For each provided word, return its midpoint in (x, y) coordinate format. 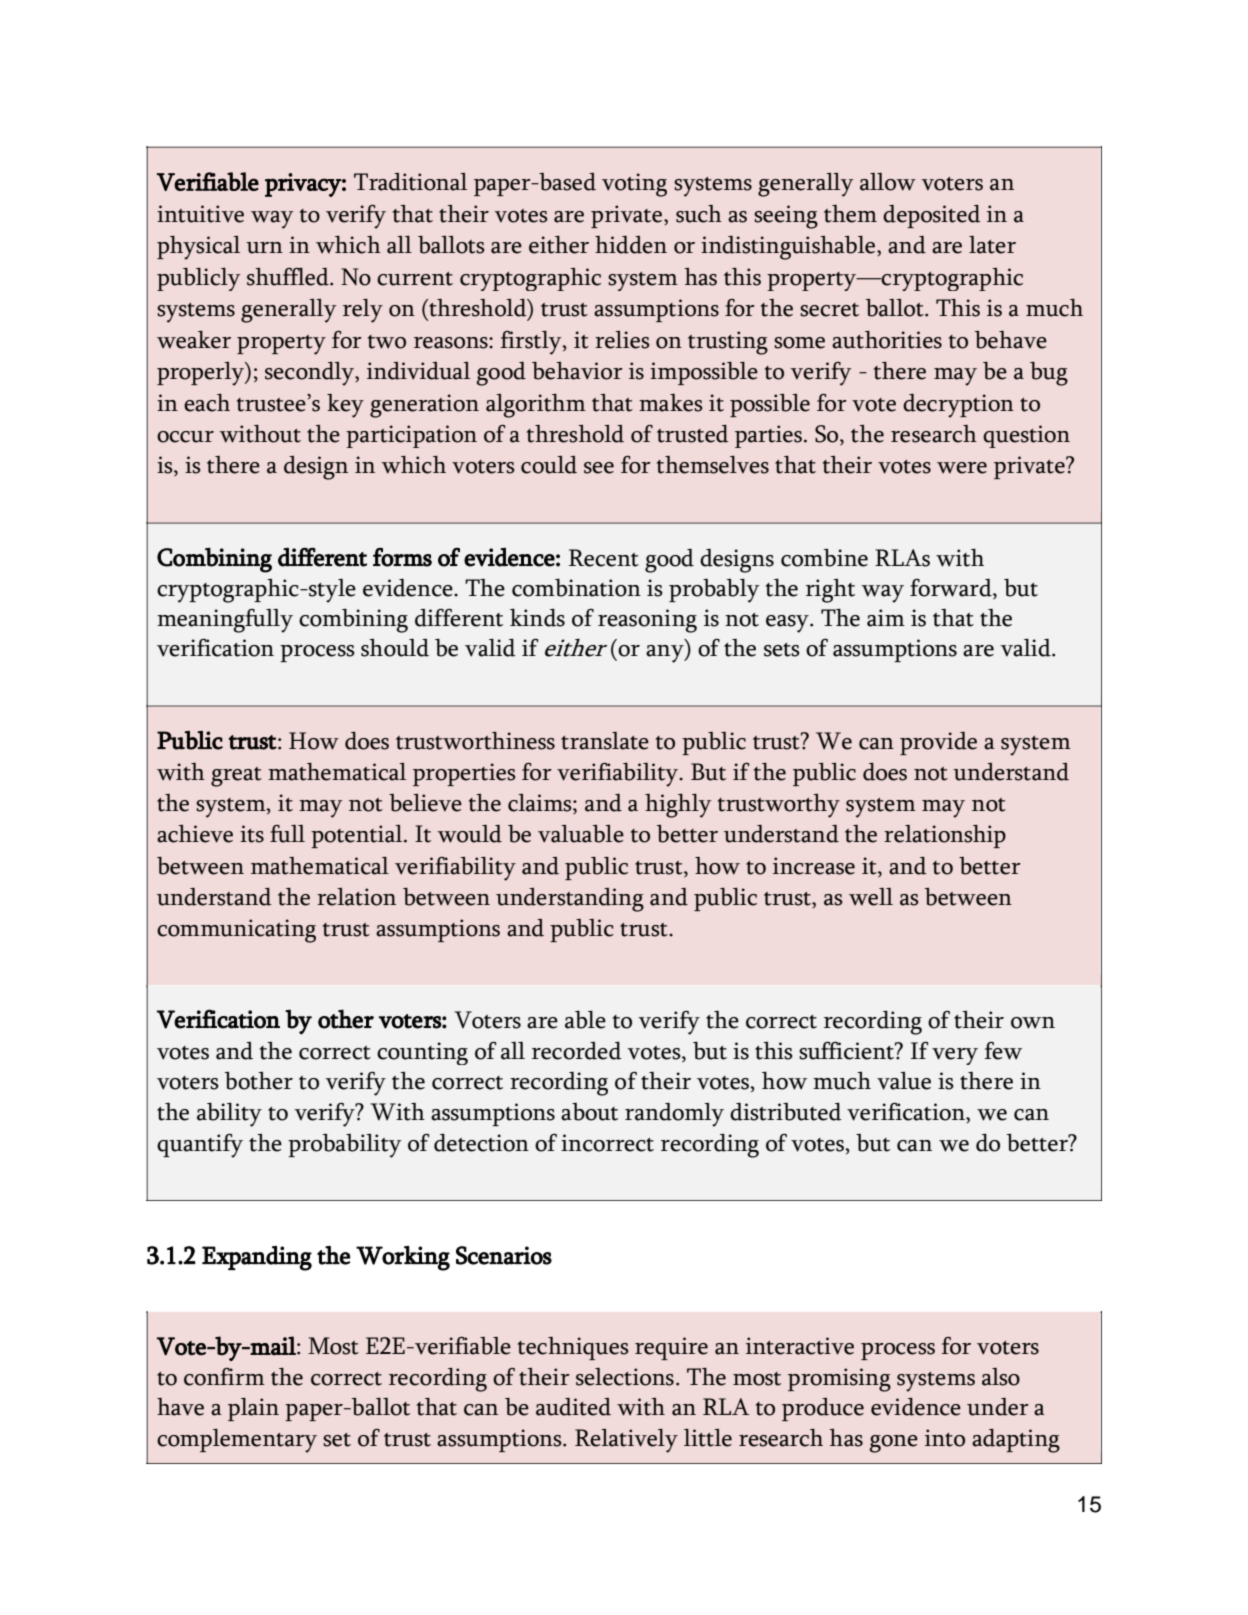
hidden (631, 245)
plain (253, 1409)
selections (625, 1377)
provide (938, 743)
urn (264, 248)
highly (678, 806)
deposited (932, 216)
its (252, 834)
